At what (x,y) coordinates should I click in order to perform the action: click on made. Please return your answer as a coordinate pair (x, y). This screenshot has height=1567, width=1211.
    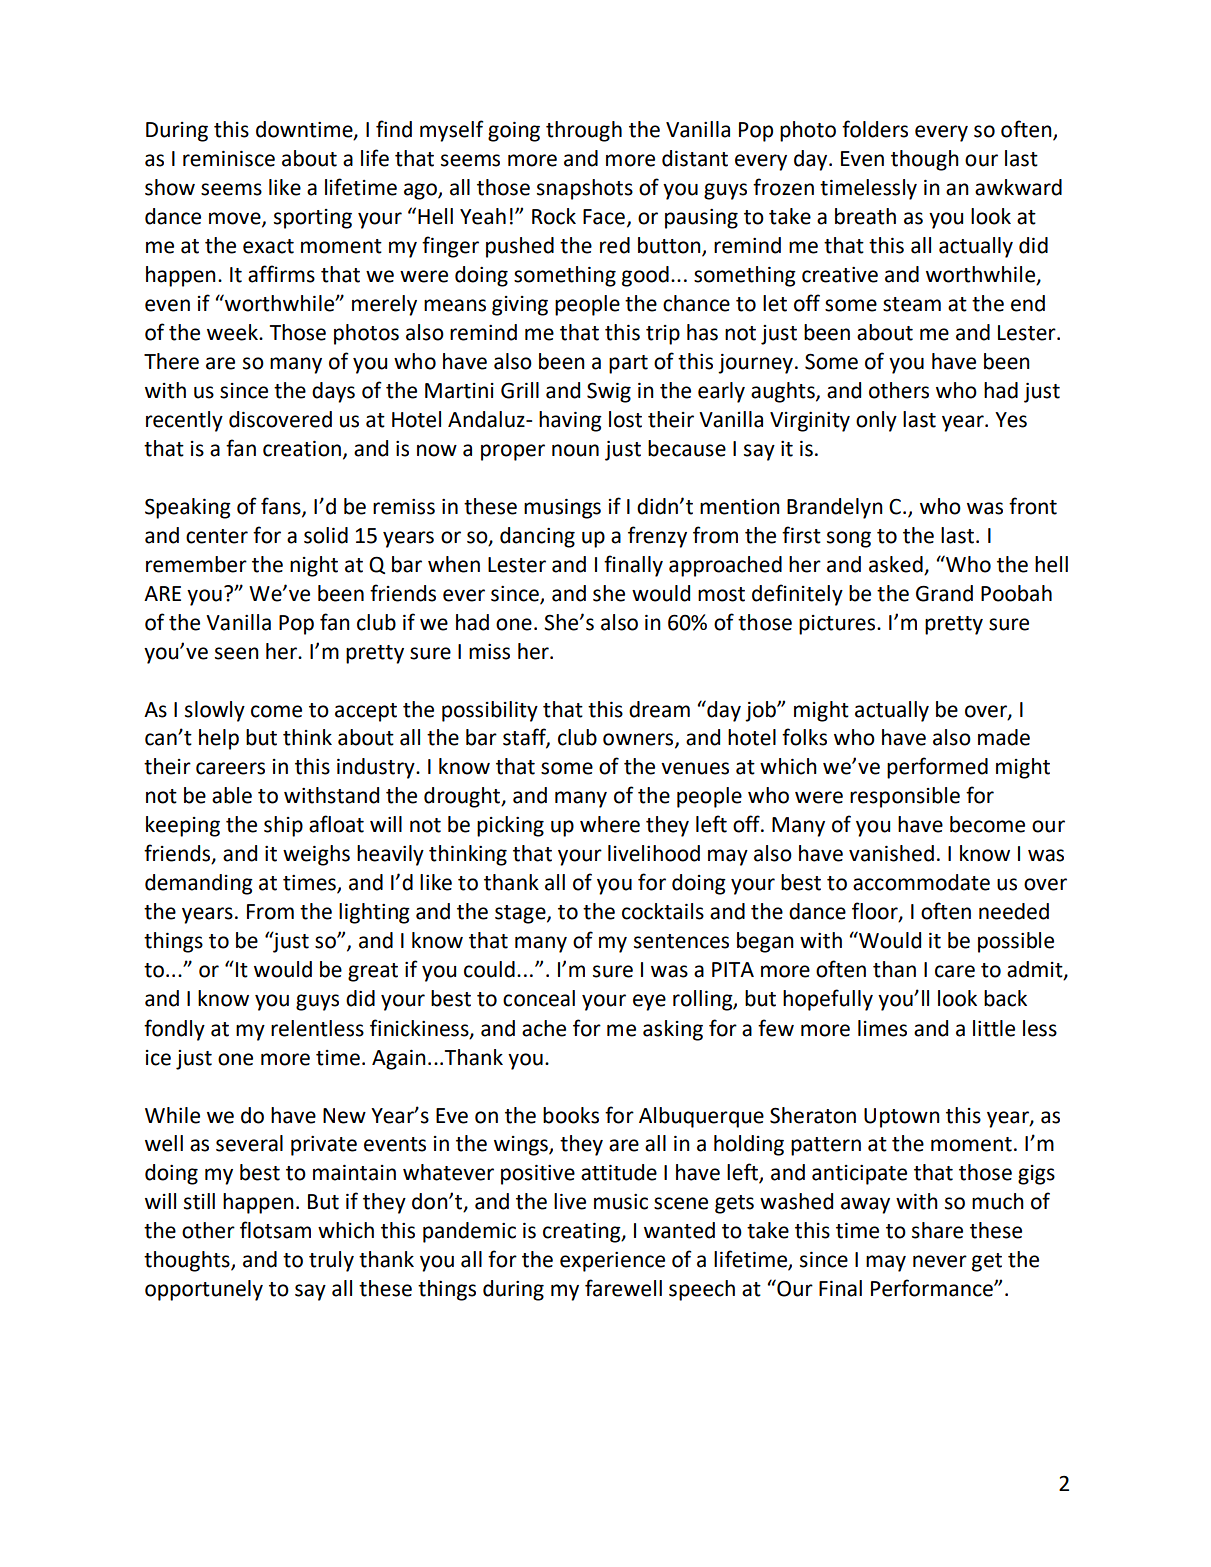
    Looking at the image, I should click on (1004, 737).
